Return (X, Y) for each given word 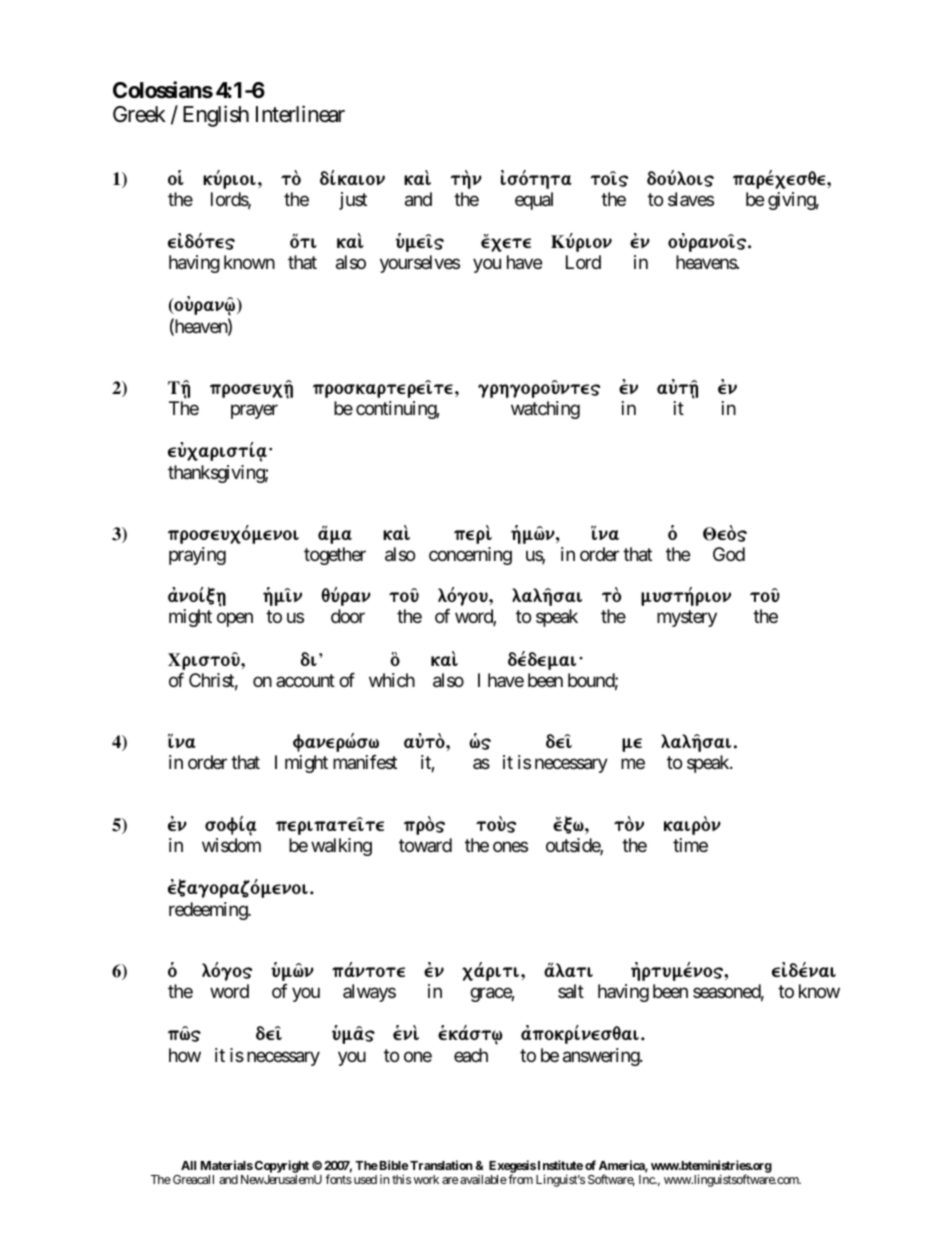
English (216, 116)
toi (604, 179)
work (426, 1179)
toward (425, 845)
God (729, 554)
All (188, 1165)
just (353, 201)
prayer (254, 412)
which (392, 680)
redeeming (209, 911)
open (235, 620)
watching (545, 410)
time (690, 845)
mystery (687, 619)
